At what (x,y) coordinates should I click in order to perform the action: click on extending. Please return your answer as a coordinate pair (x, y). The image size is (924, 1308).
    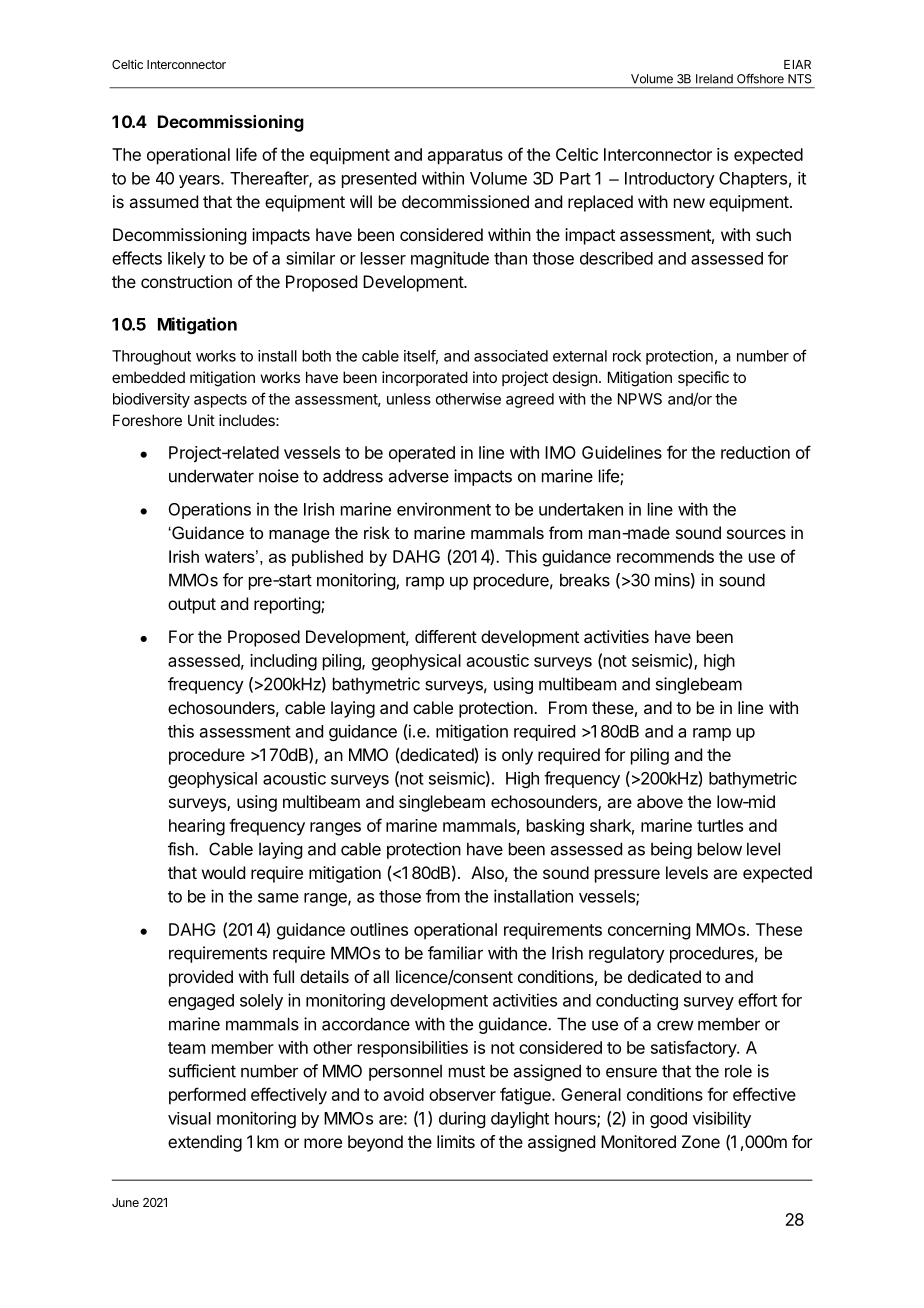
    Looking at the image, I should click on (205, 1143).
